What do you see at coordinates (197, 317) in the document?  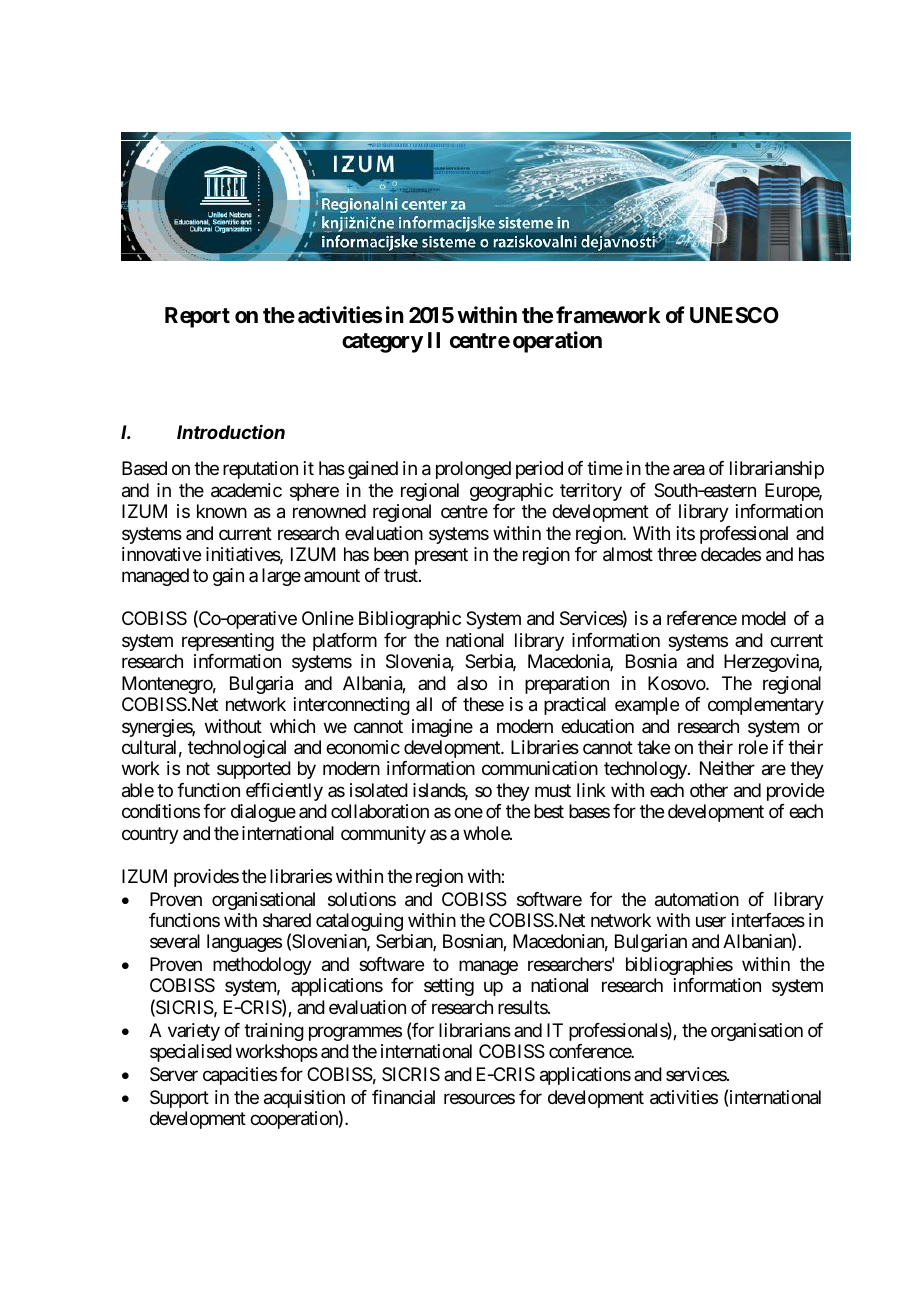 I see `Report` at bounding box center [197, 317].
